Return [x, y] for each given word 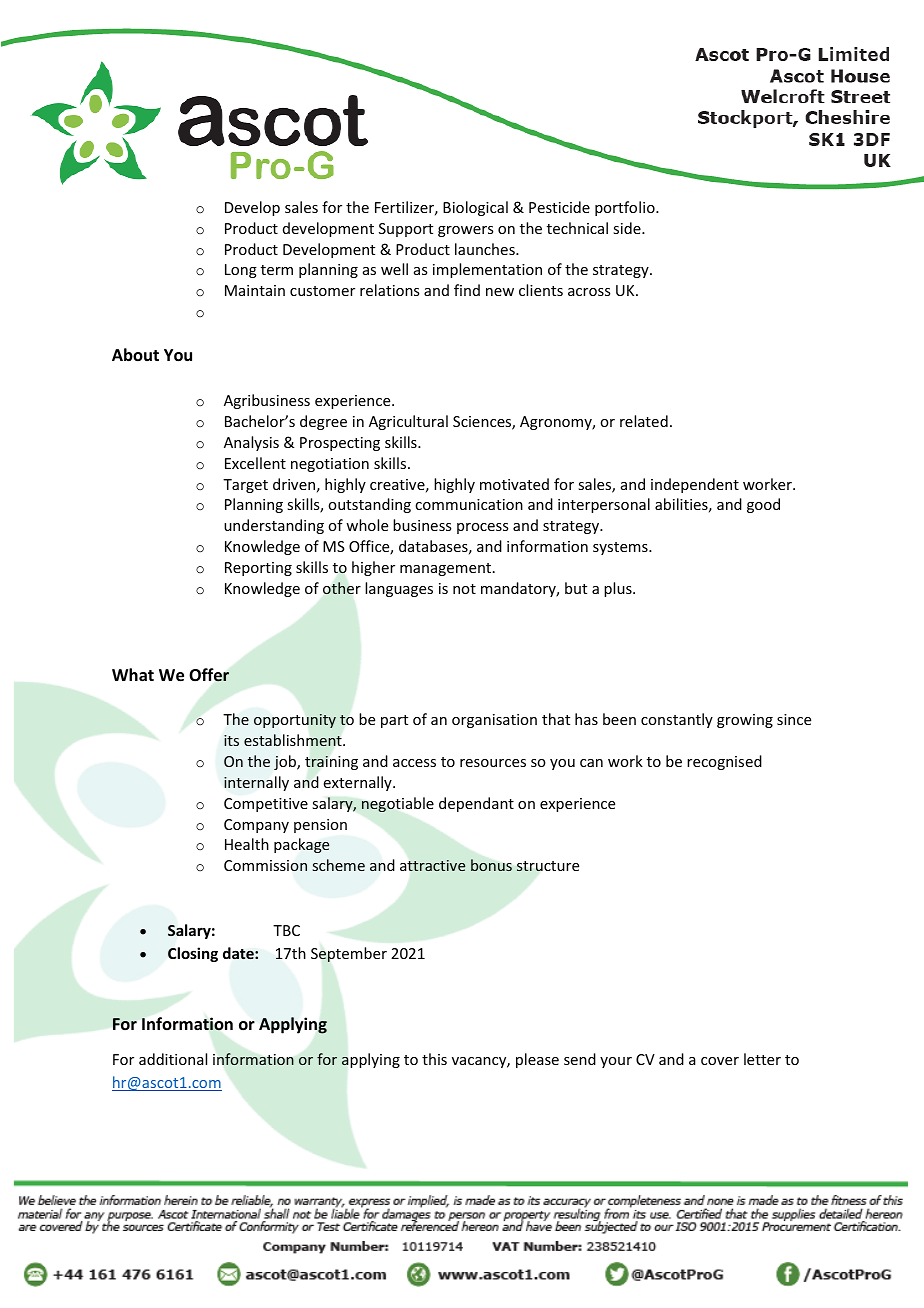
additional [173, 1059]
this [434, 1059]
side [628, 228]
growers [465, 231]
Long [241, 271]
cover [720, 1061]
